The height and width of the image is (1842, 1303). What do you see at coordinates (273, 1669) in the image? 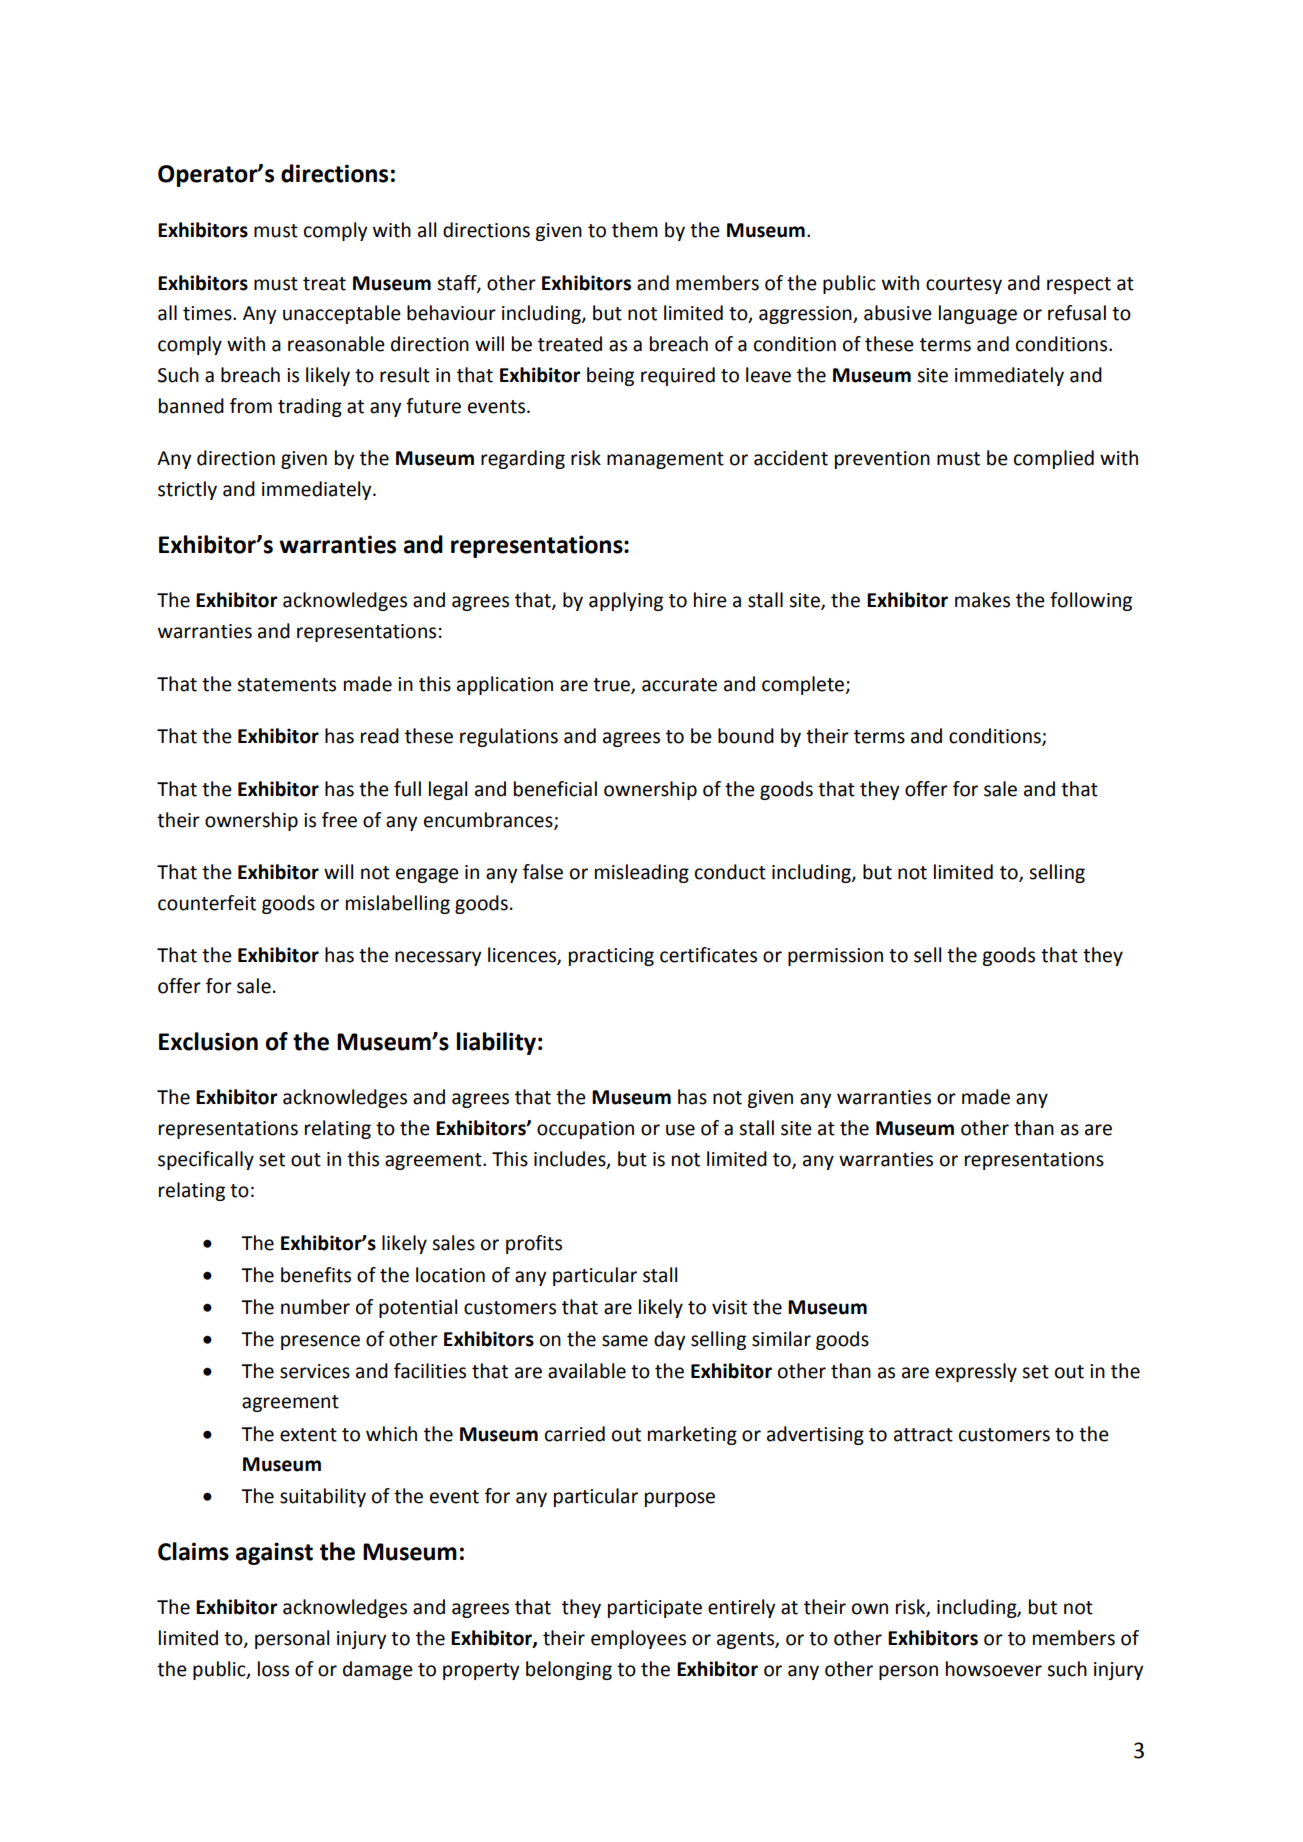
I see `loss` at bounding box center [273, 1669].
